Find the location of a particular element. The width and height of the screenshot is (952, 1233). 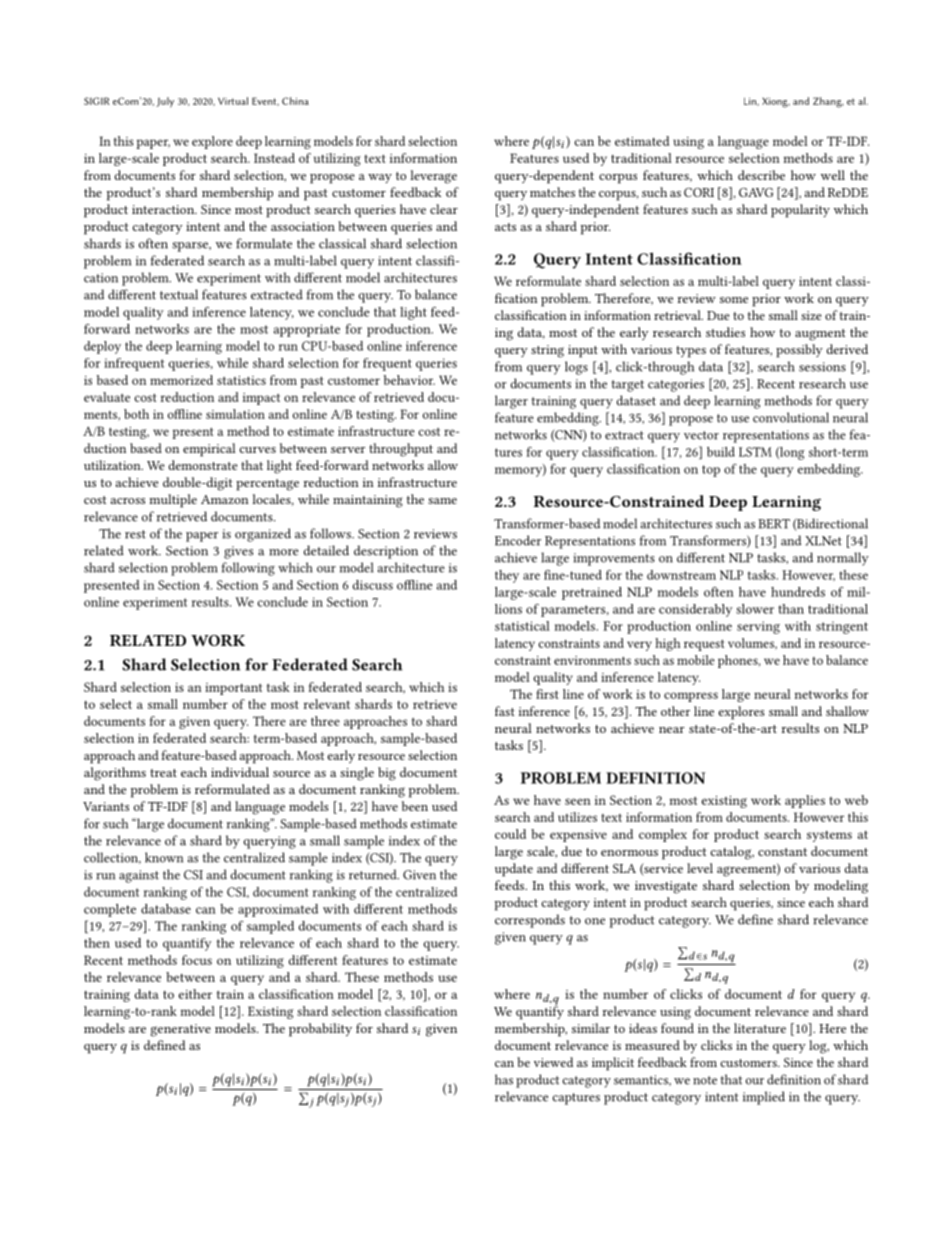

leverage is located at coordinates (433, 177).
